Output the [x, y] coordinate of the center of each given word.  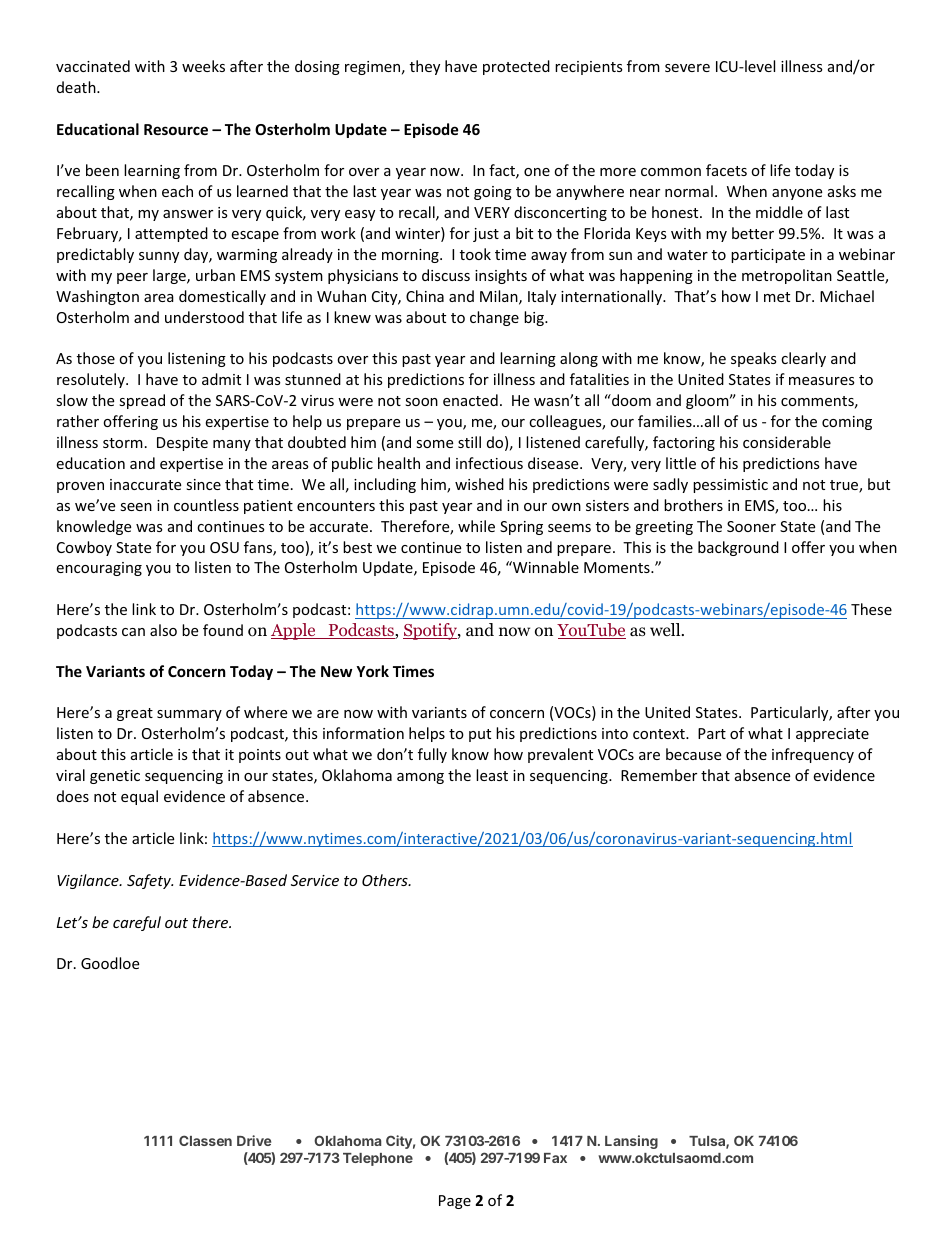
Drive [254, 1140]
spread [142, 401]
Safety [150, 881]
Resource [176, 129]
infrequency [813, 755]
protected [516, 67]
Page [455, 1202]
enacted [470, 400]
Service [315, 880]
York [372, 671]
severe [687, 68]
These [871, 609]
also [163, 630]
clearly [803, 359]
